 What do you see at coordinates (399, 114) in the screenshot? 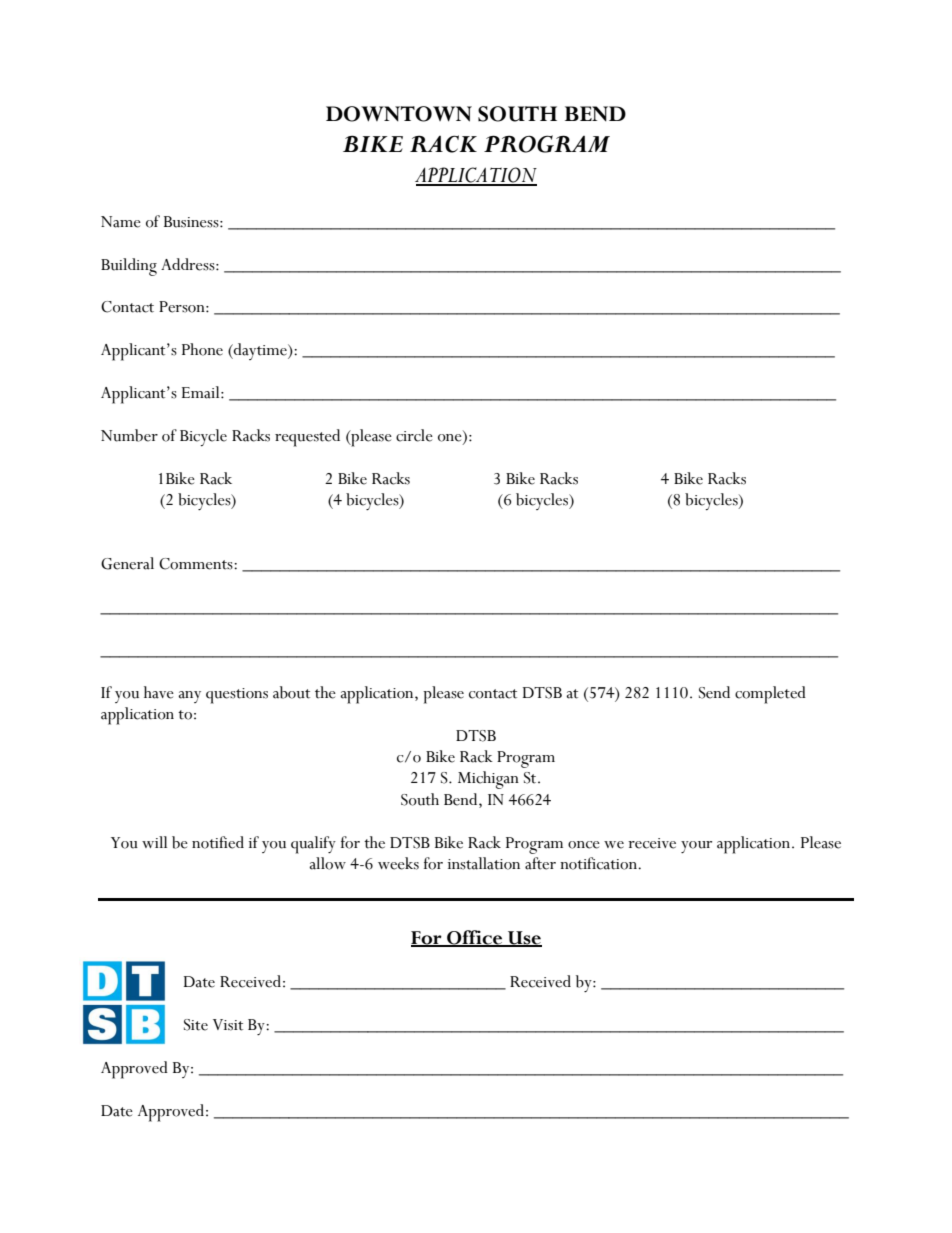
I see `DOWNTOWN` at bounding box center [399, 114].
